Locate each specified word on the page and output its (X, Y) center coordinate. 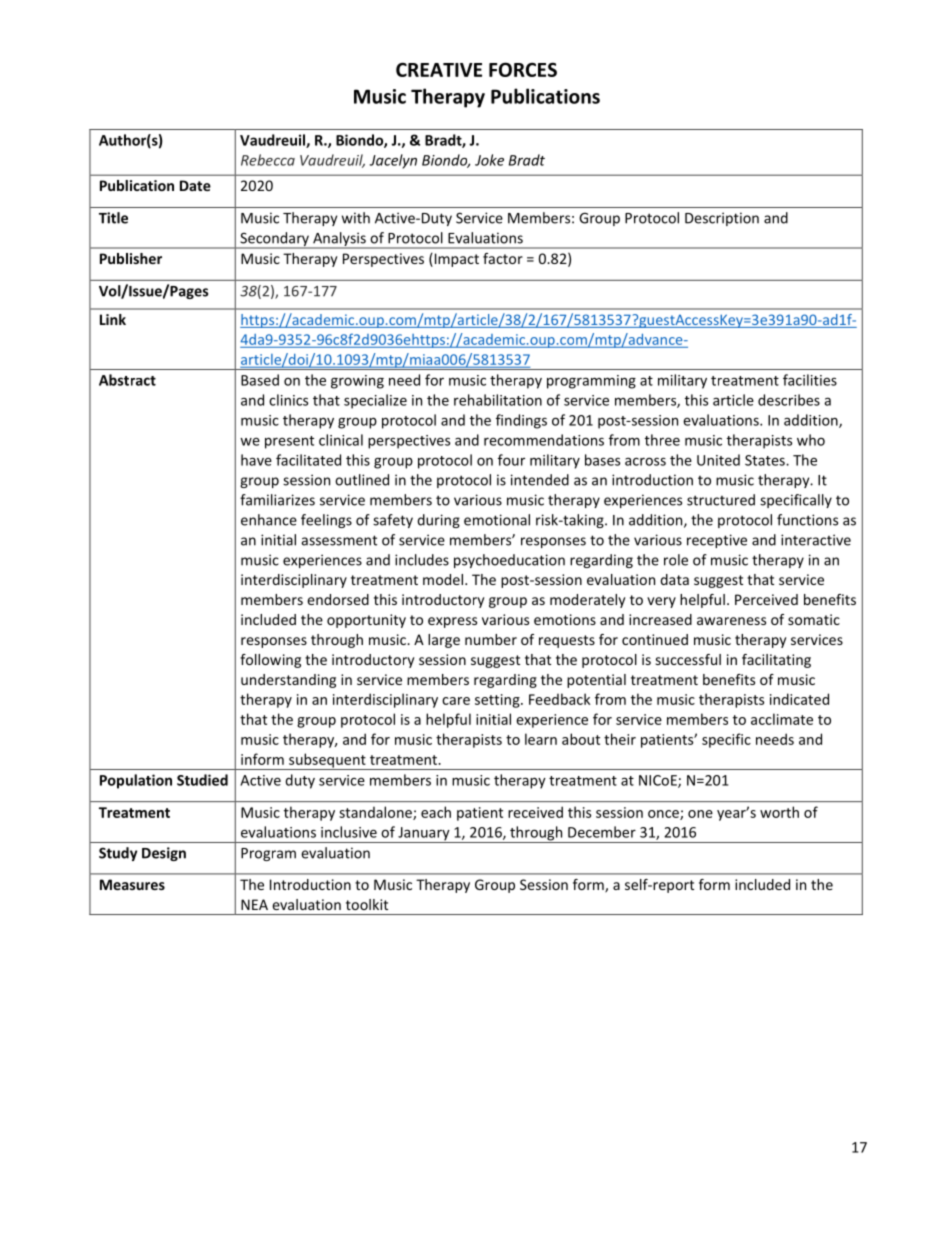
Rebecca (268, 160)
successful (688, 659)
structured (721, 500)
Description (722, 219)
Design (164, 854)
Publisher (131, 258)
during (438, 521)
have (256, 460)
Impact (455, 260)
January (424, 835)
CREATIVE (439, 70)
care (456, 701)
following (270, 661)
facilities (810, 380)
